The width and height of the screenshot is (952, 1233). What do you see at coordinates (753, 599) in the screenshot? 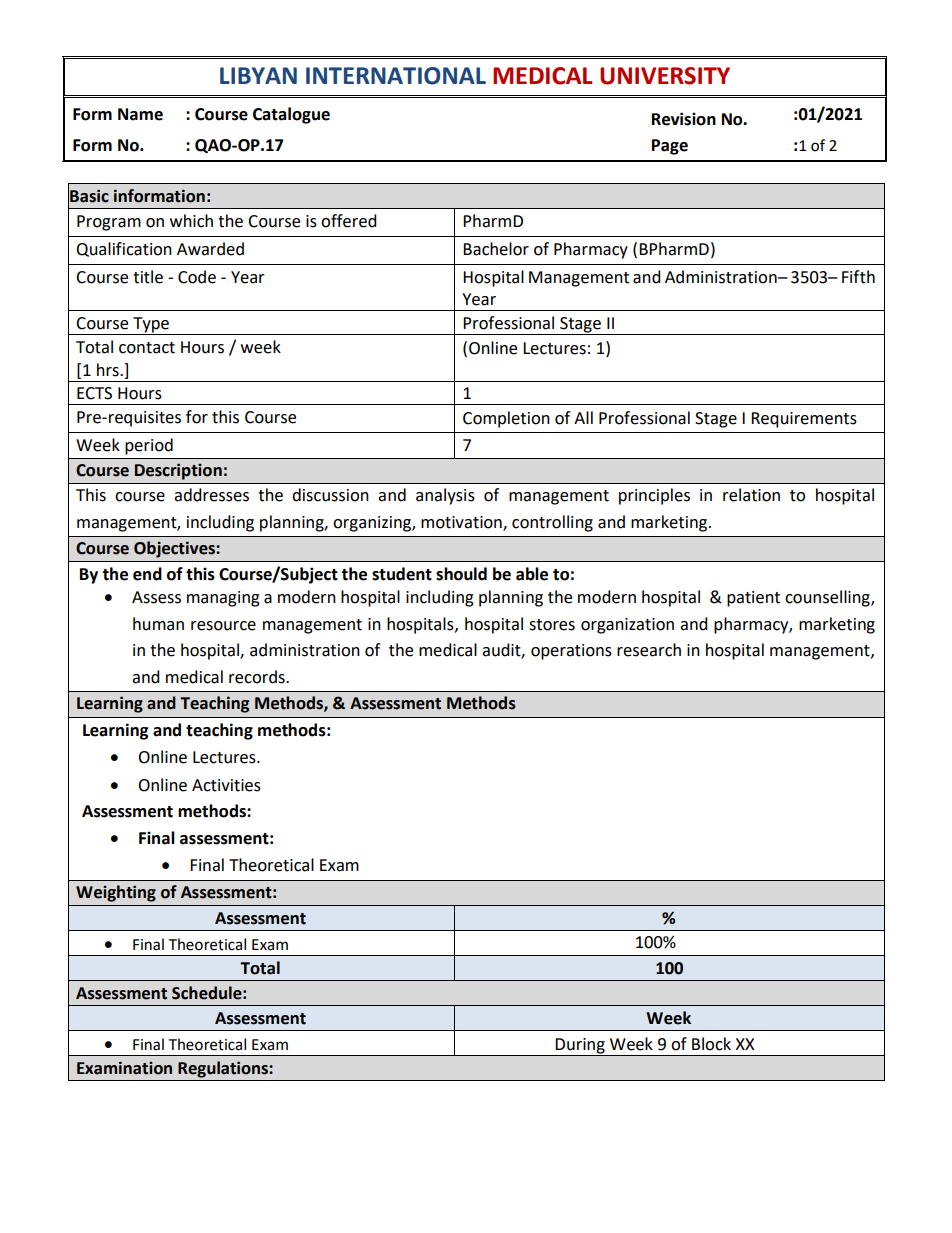
I see `patient` at bounding box center [753, 599].
